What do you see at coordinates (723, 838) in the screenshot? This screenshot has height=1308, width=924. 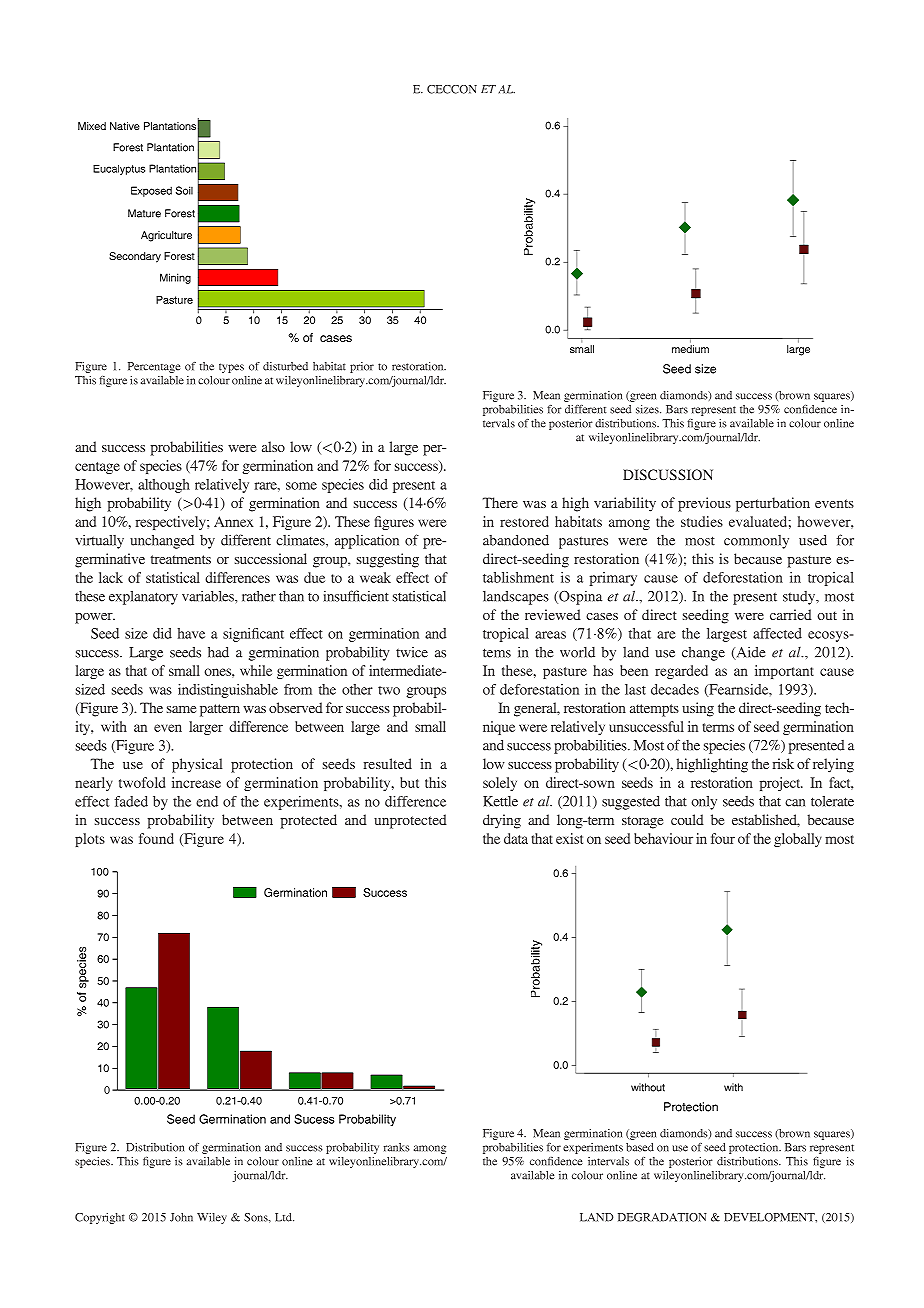 I see `four` at bounding box center [723, 838].
